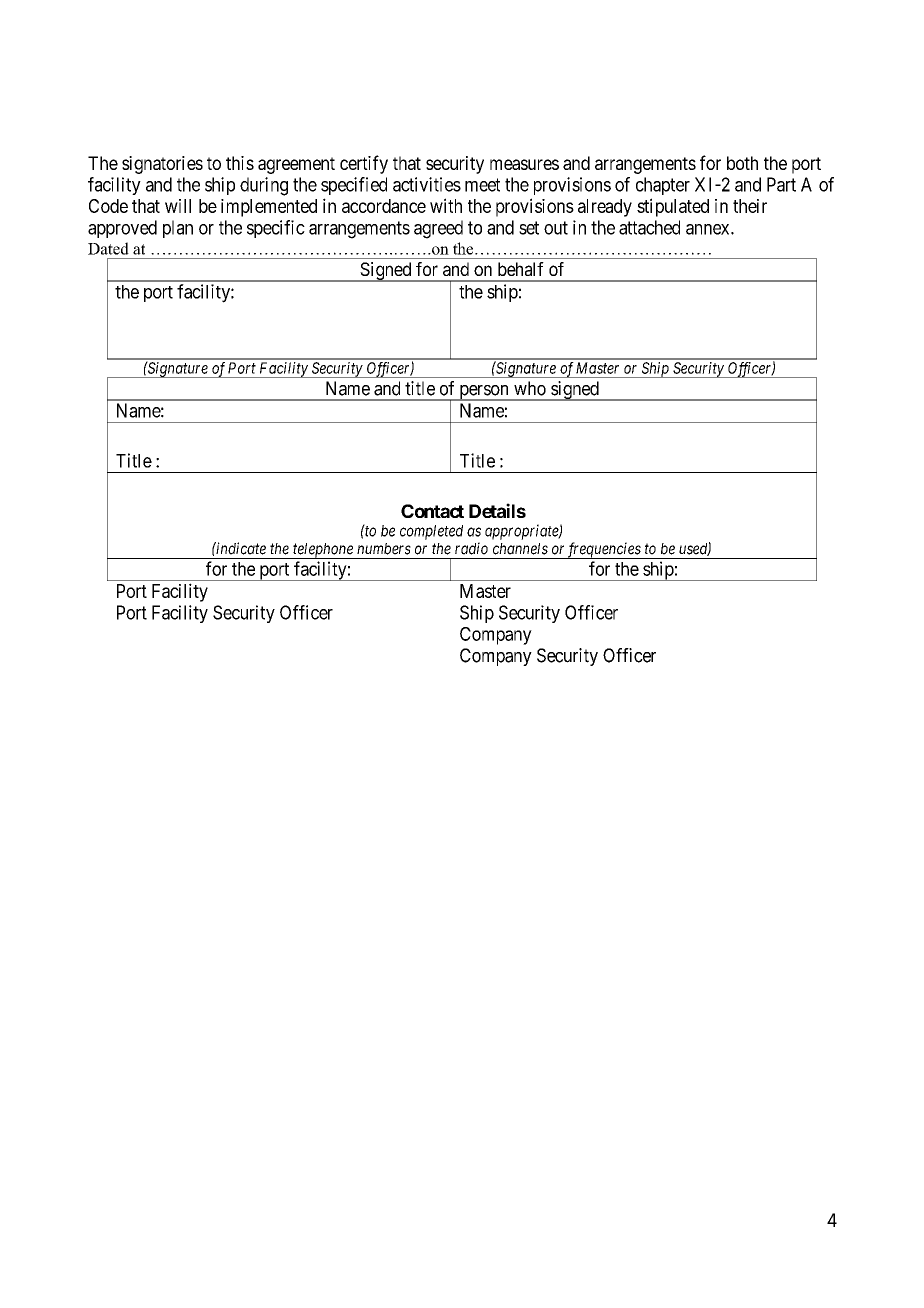  I want to click on who, so click(530, 388).
